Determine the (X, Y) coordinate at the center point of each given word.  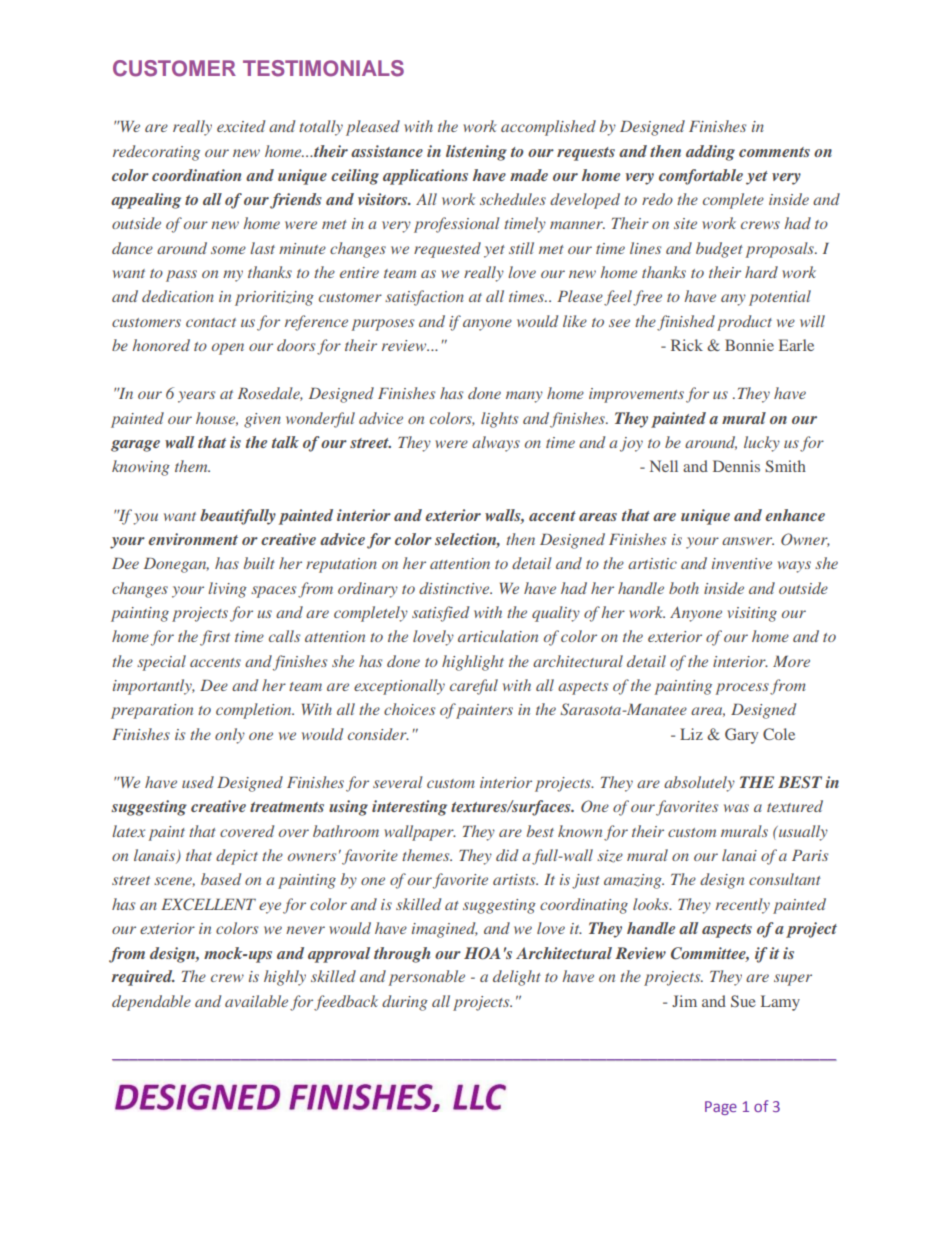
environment (193, 539)
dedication (178, 296)
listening (476, 153)
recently (743, 906)
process (742, 689)
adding (710, 153)
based (221, 879)
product (744, 323)
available (256, 1001)
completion (255, 711)
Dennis (736, 466)
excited (241, 126)
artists (515, 879)
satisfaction (424, 298)
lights (499, 420)
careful (474, 687)
